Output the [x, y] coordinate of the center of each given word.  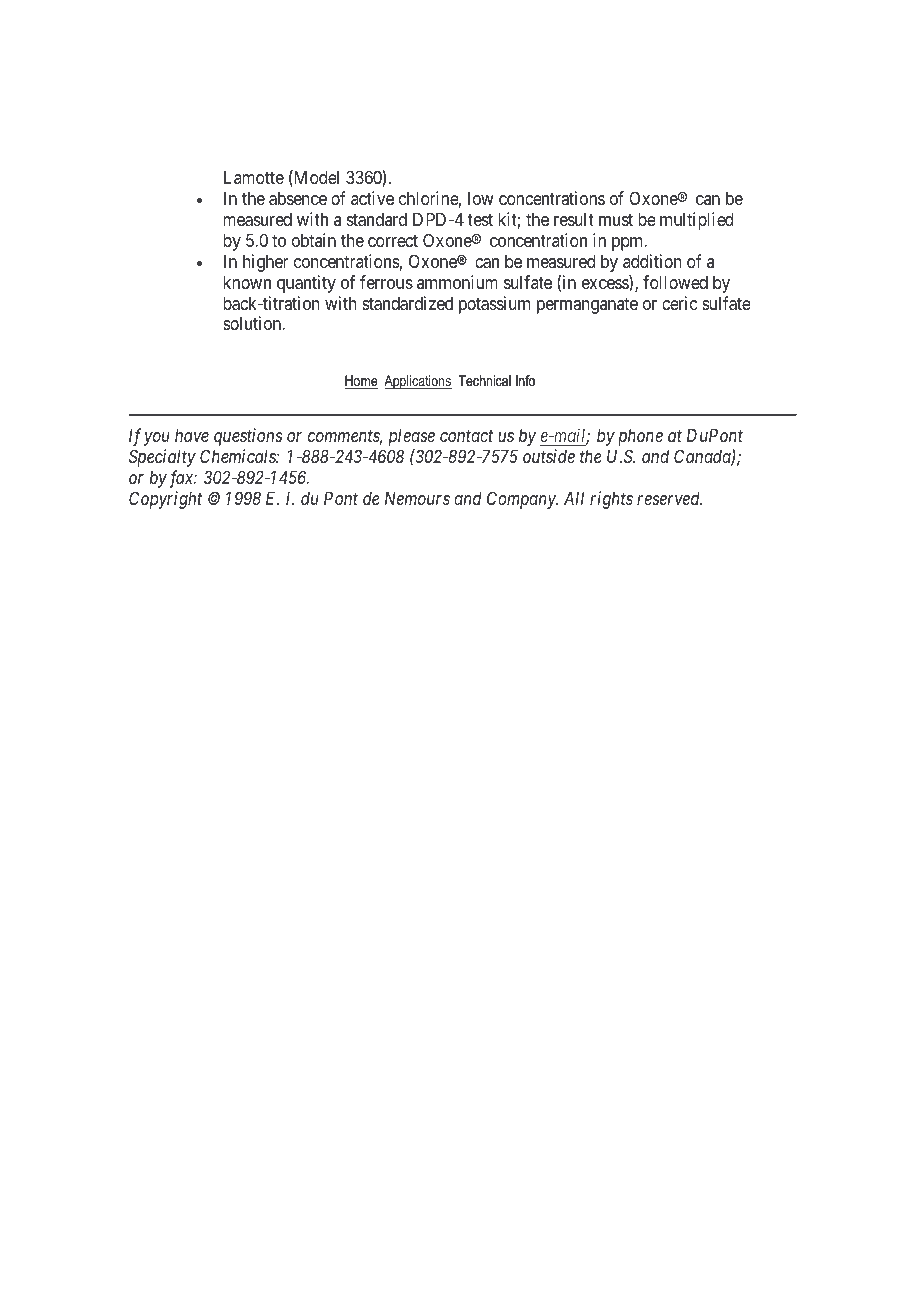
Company [522, 500]
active [372, 198]
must [616, 220]
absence [298, 198]
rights [611, 500]
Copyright [165, 500]
